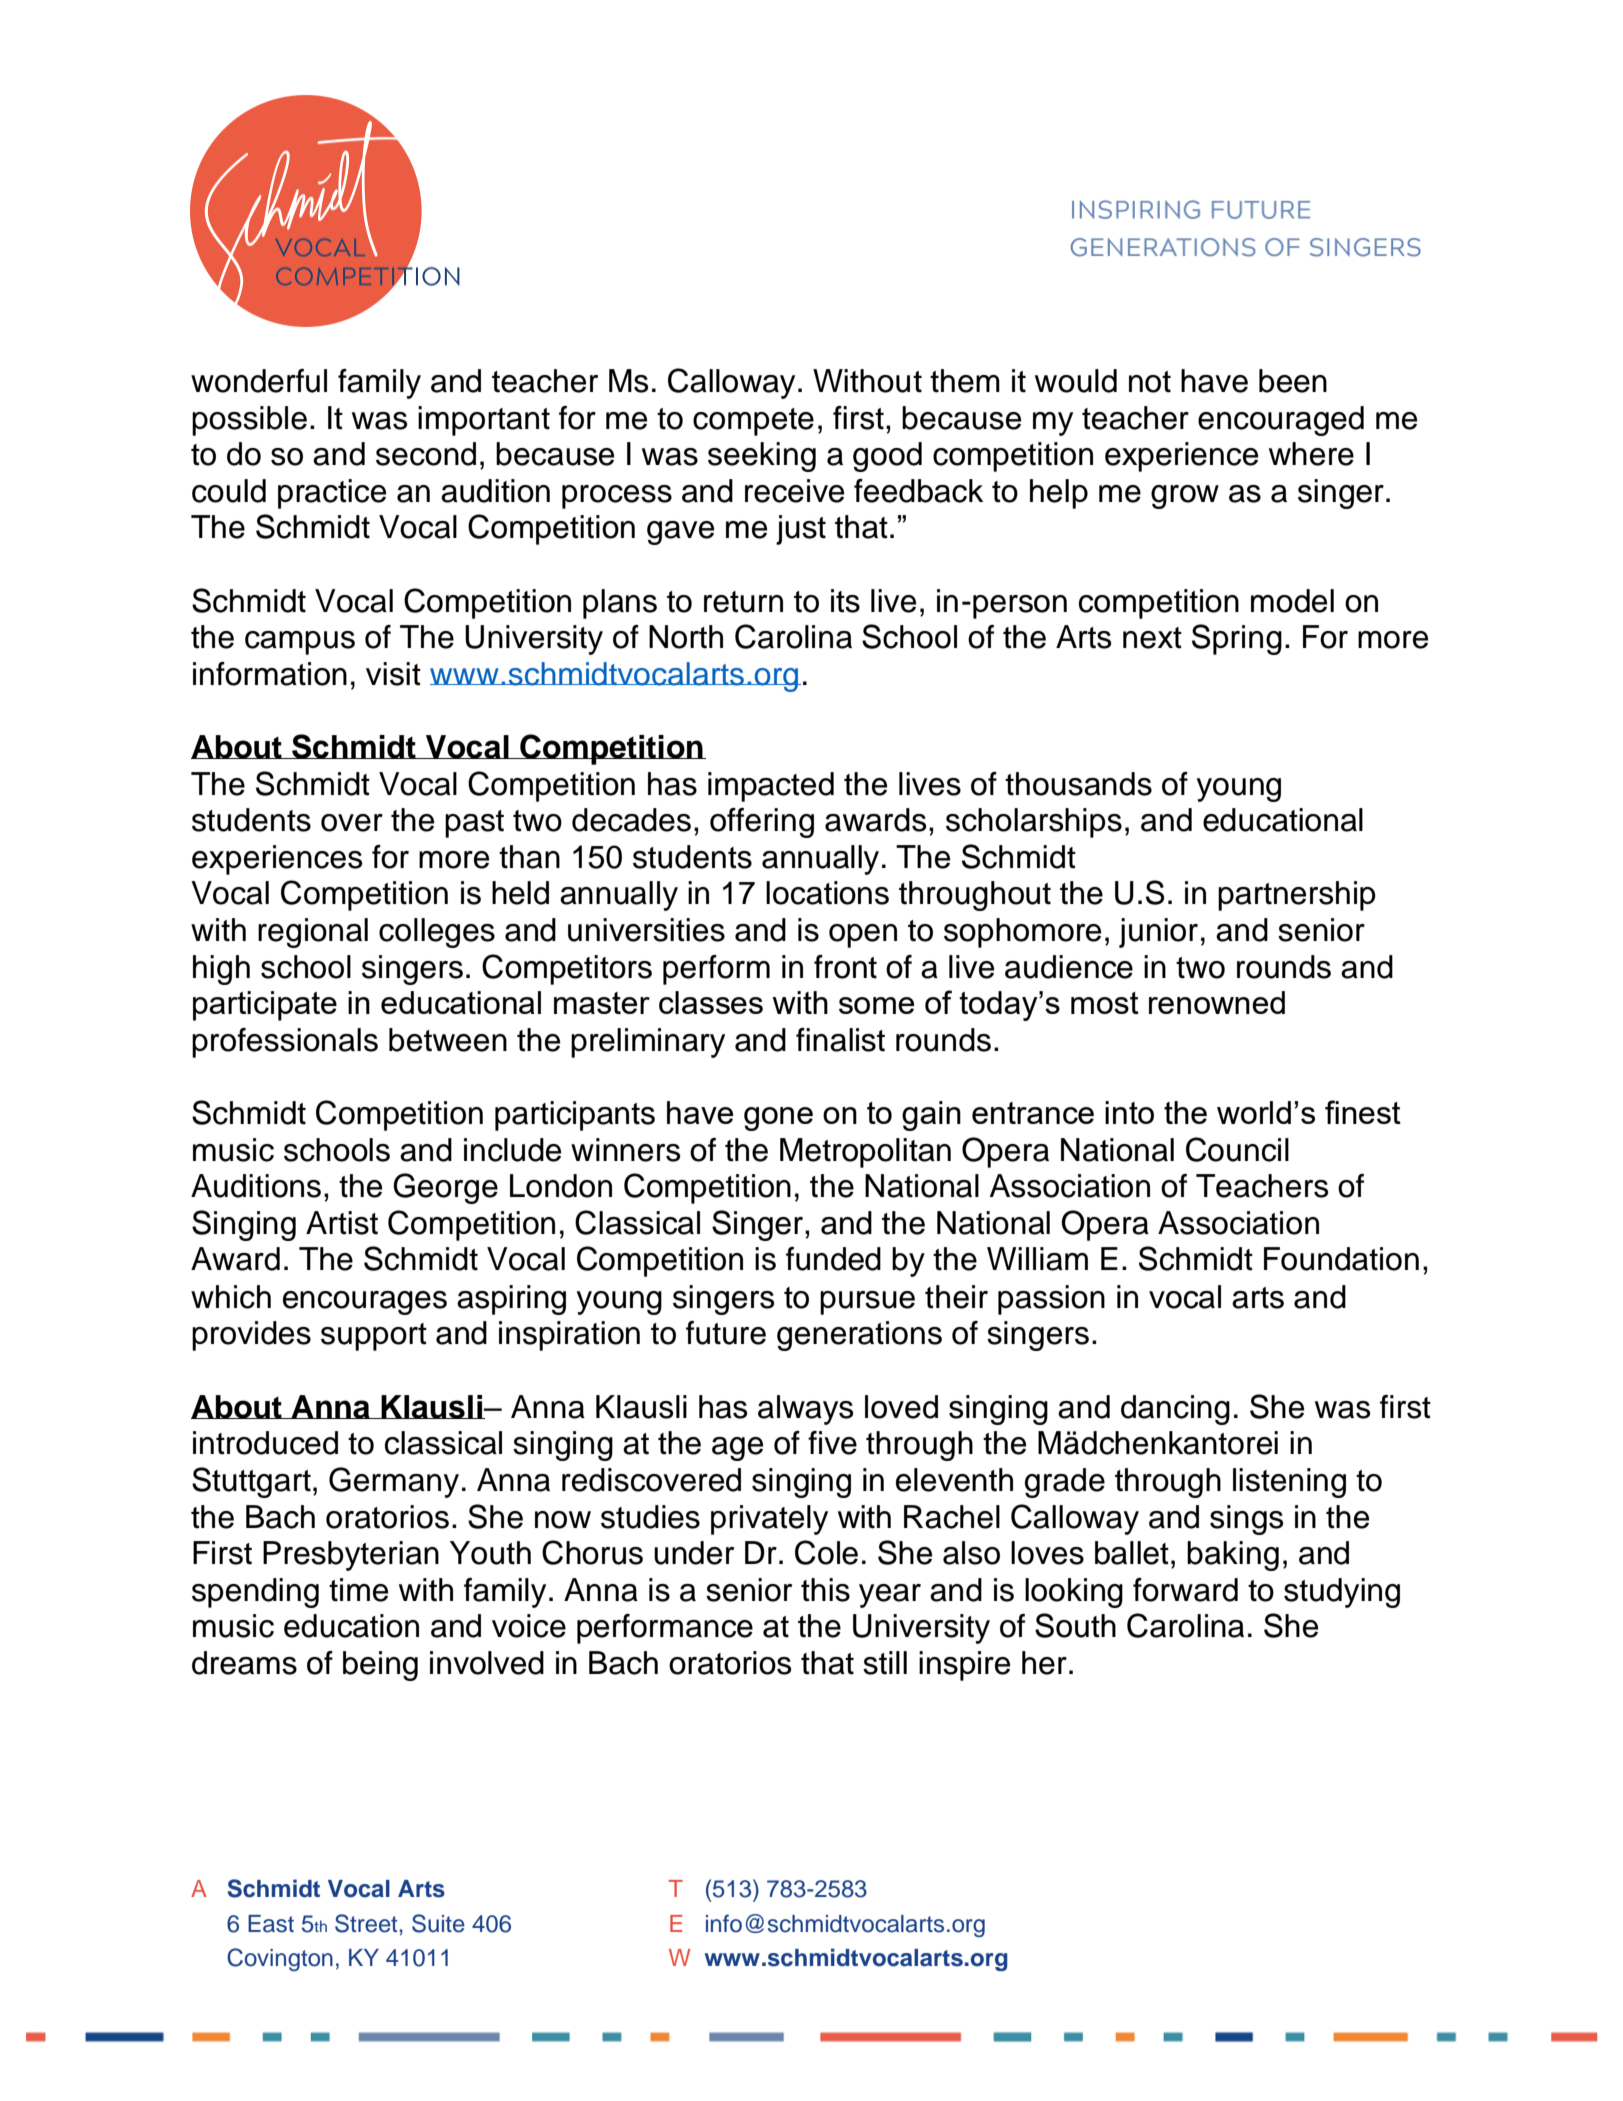  Describe the element at coordinates (778, 1119) in the image. I see `gone` at that location.
